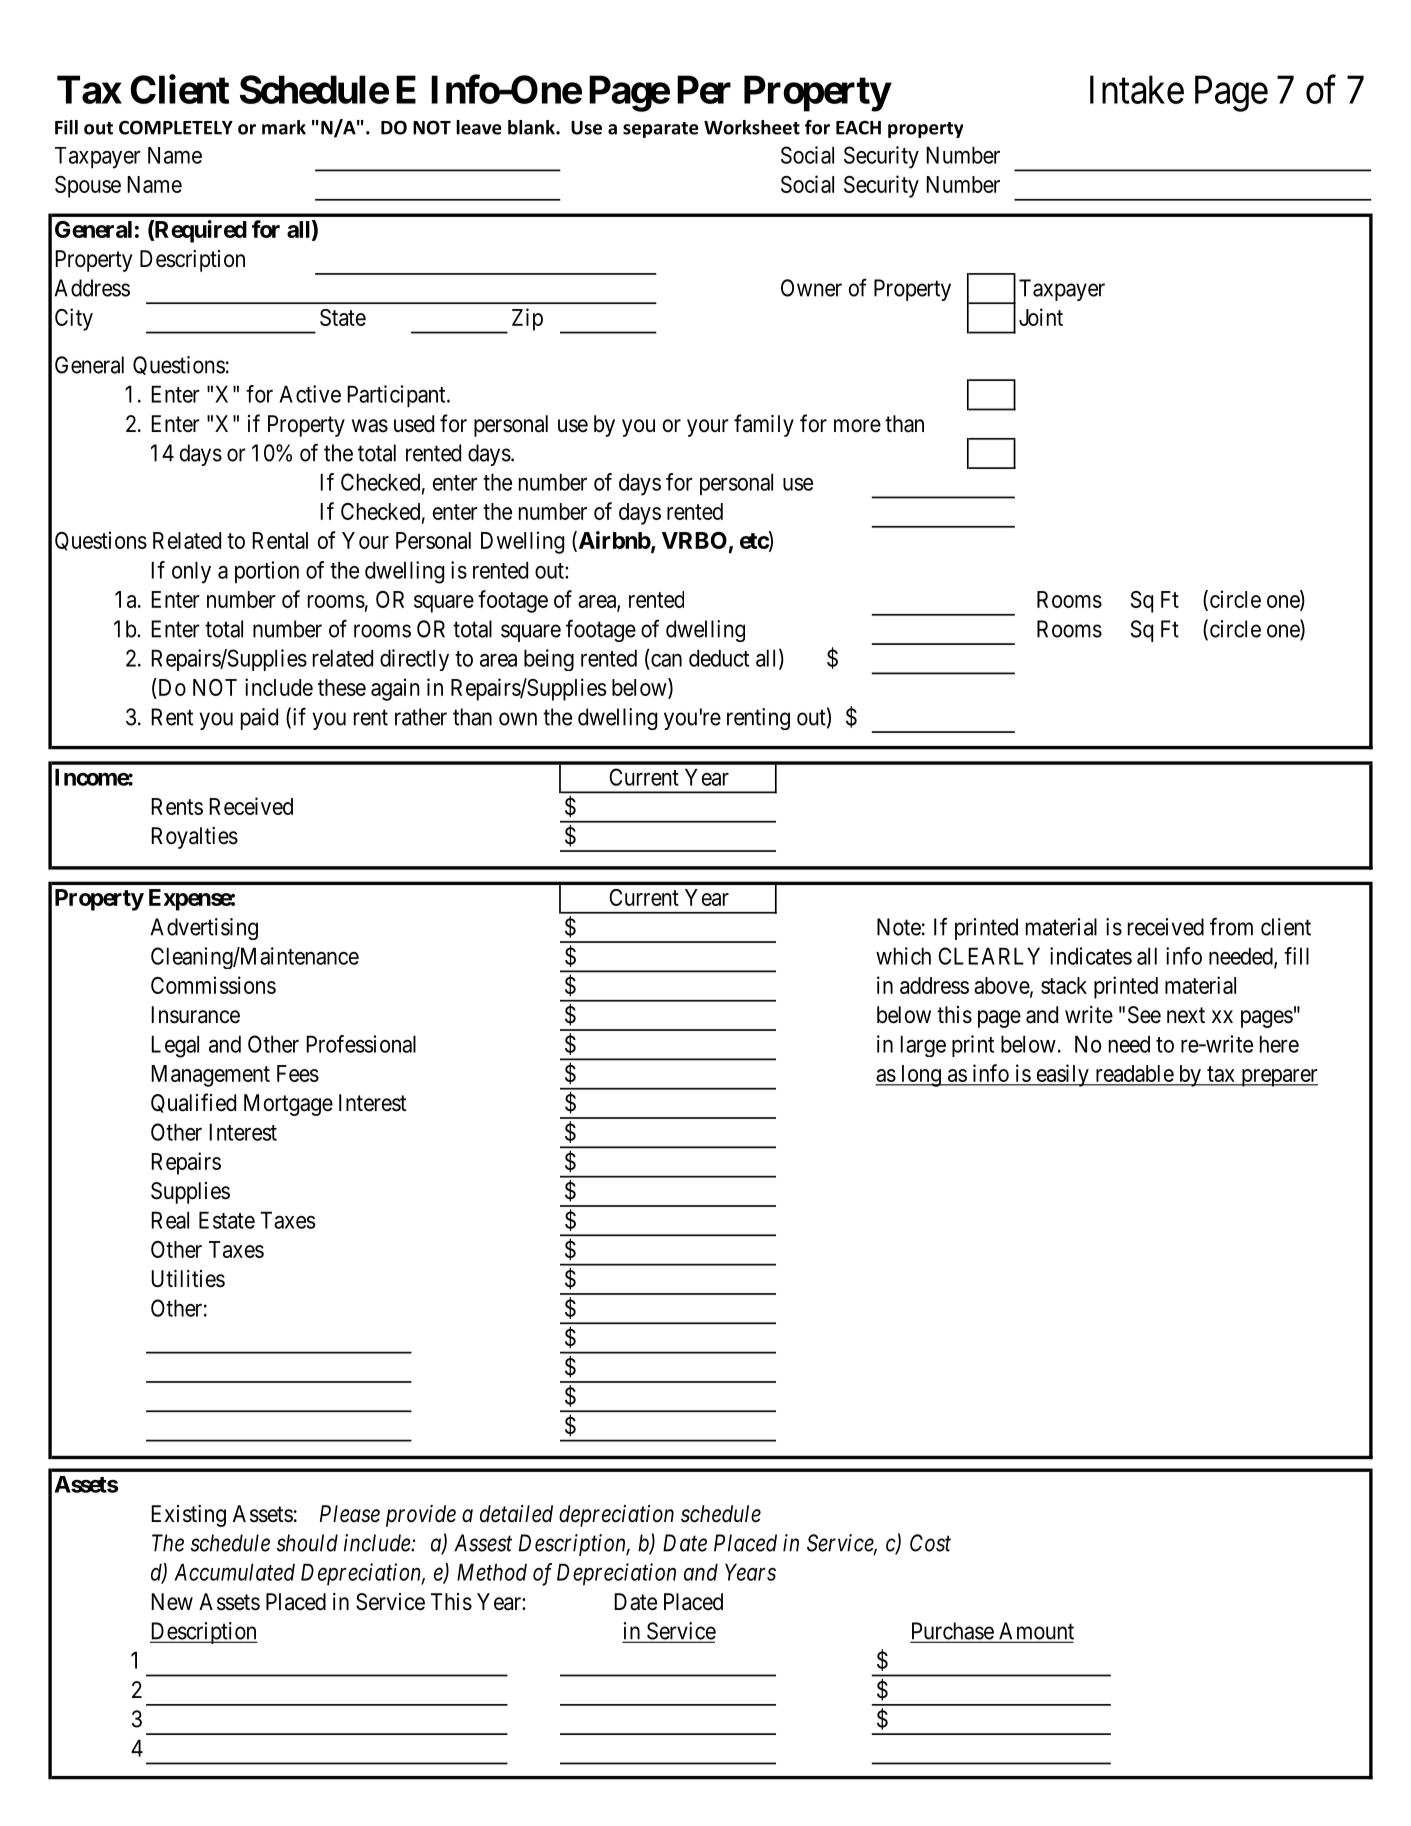  Describe the element at coordinates (857, 426) in the screenshot. I see `more` at that location.
